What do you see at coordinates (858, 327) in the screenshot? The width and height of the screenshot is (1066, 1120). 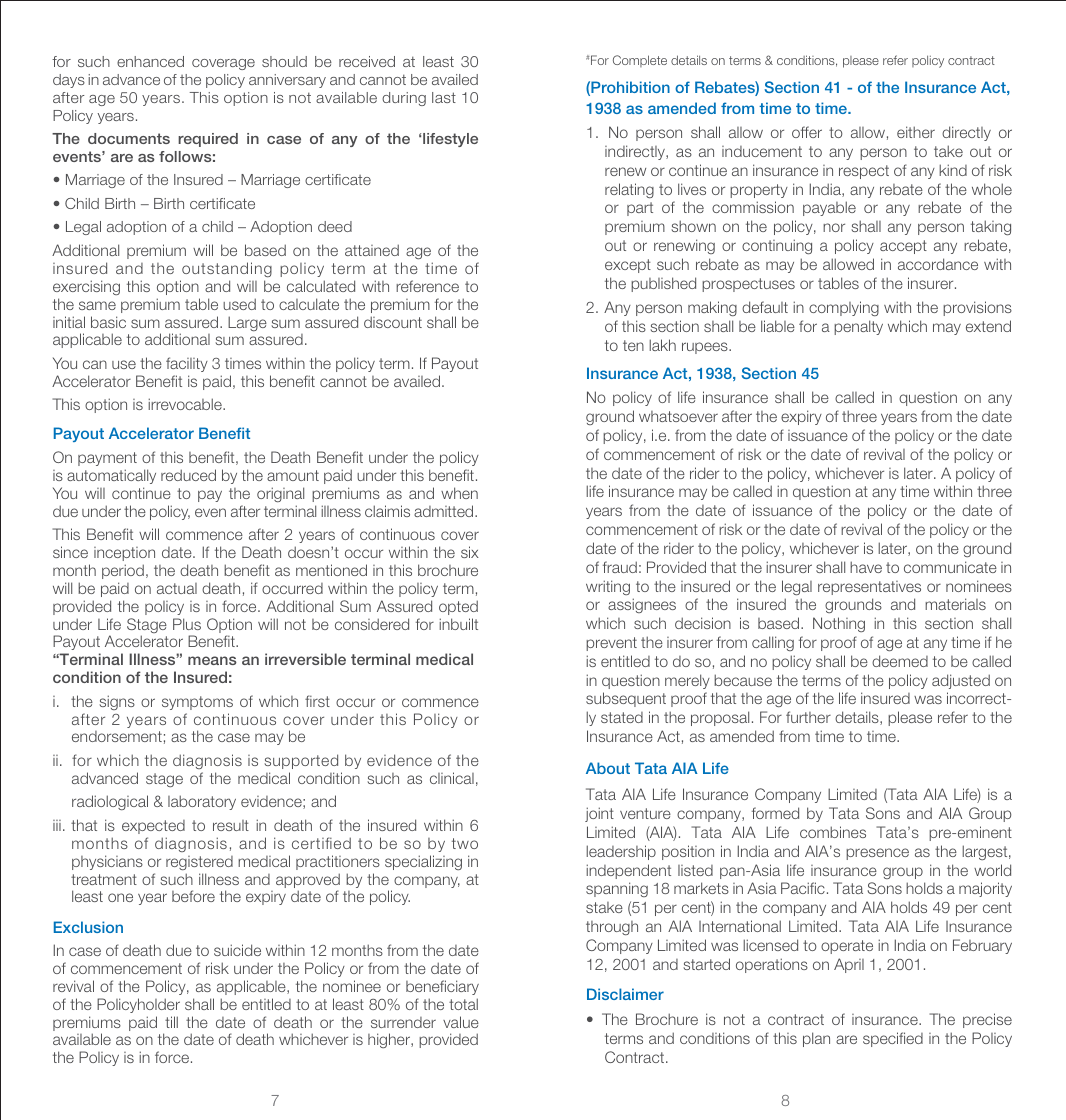 I see `penalty` at bounding box center [858, 327].
